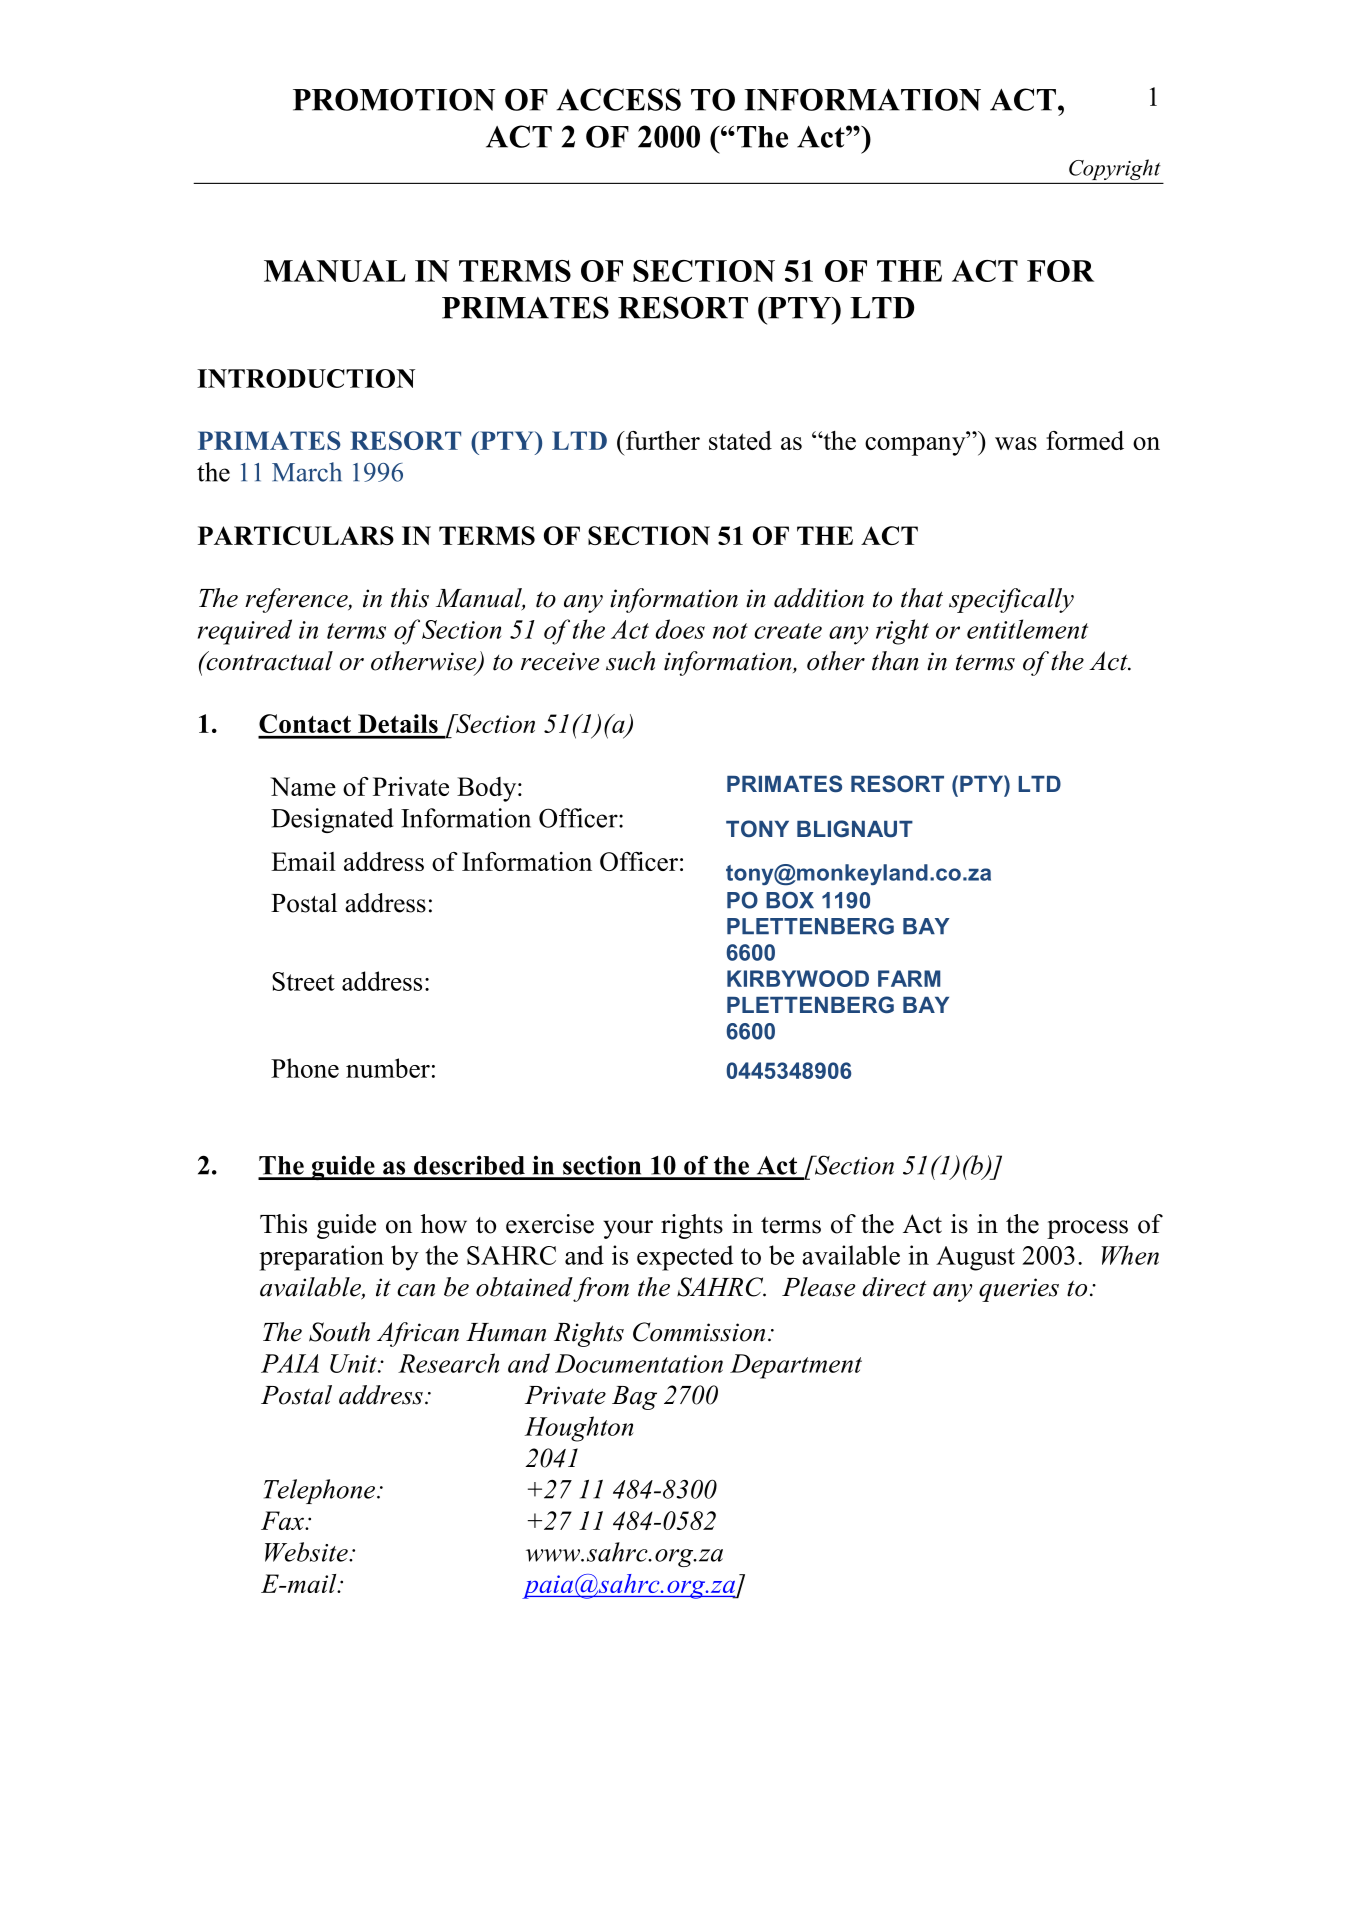  I want to click on BOX, so click(790, 900).
